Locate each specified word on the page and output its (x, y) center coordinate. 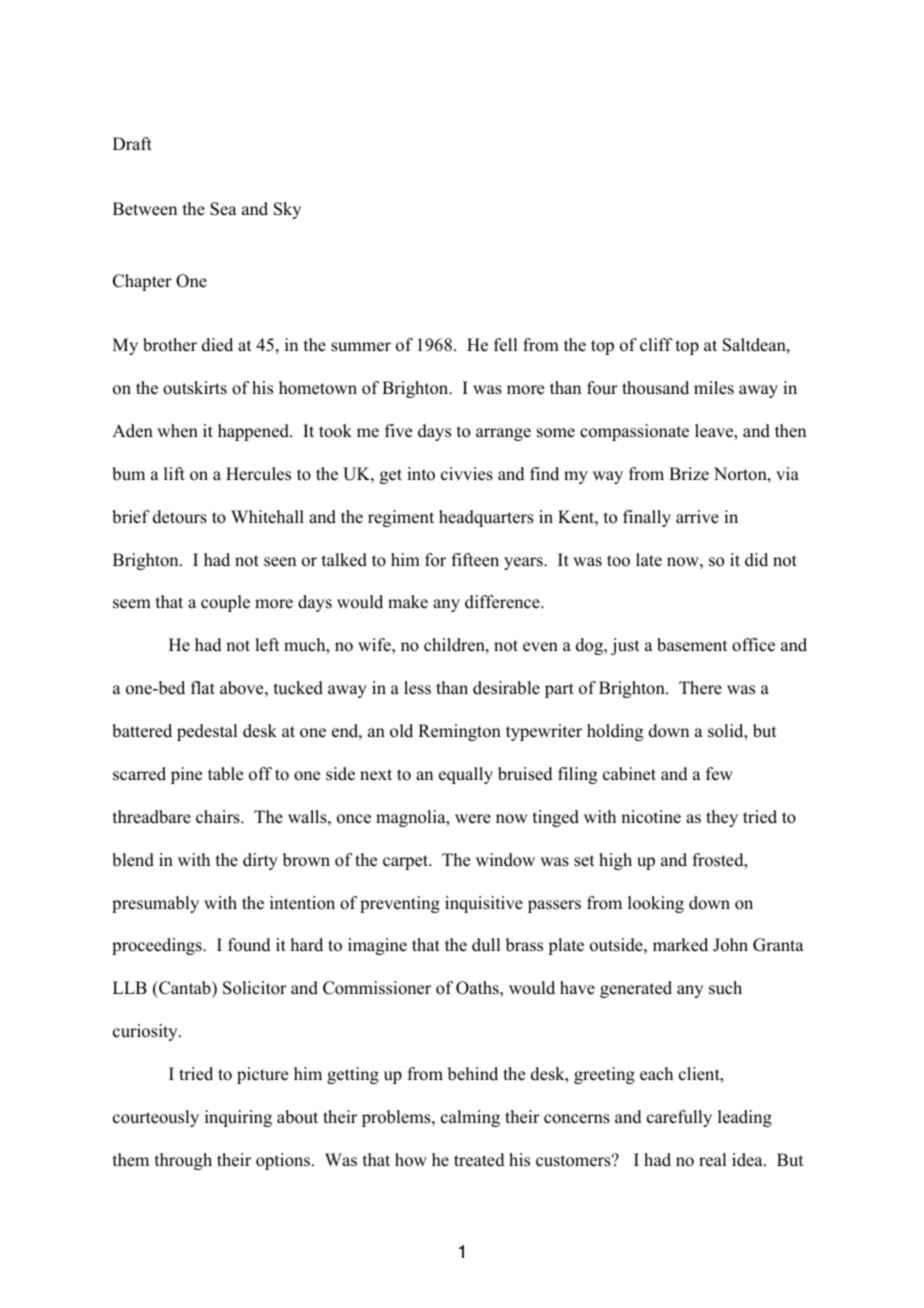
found (249, 945)
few (719, 774)
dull (486, 945)
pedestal (207, 732)
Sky (287, 210)
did (756, 560)
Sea (223, 209)
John (730, 945)
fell (505, 345)
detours (180, 517)
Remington (459, 732)
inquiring (238, 1118)
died (217, 345)
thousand (655, 388)
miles (714, 388)
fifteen (475, 560)
